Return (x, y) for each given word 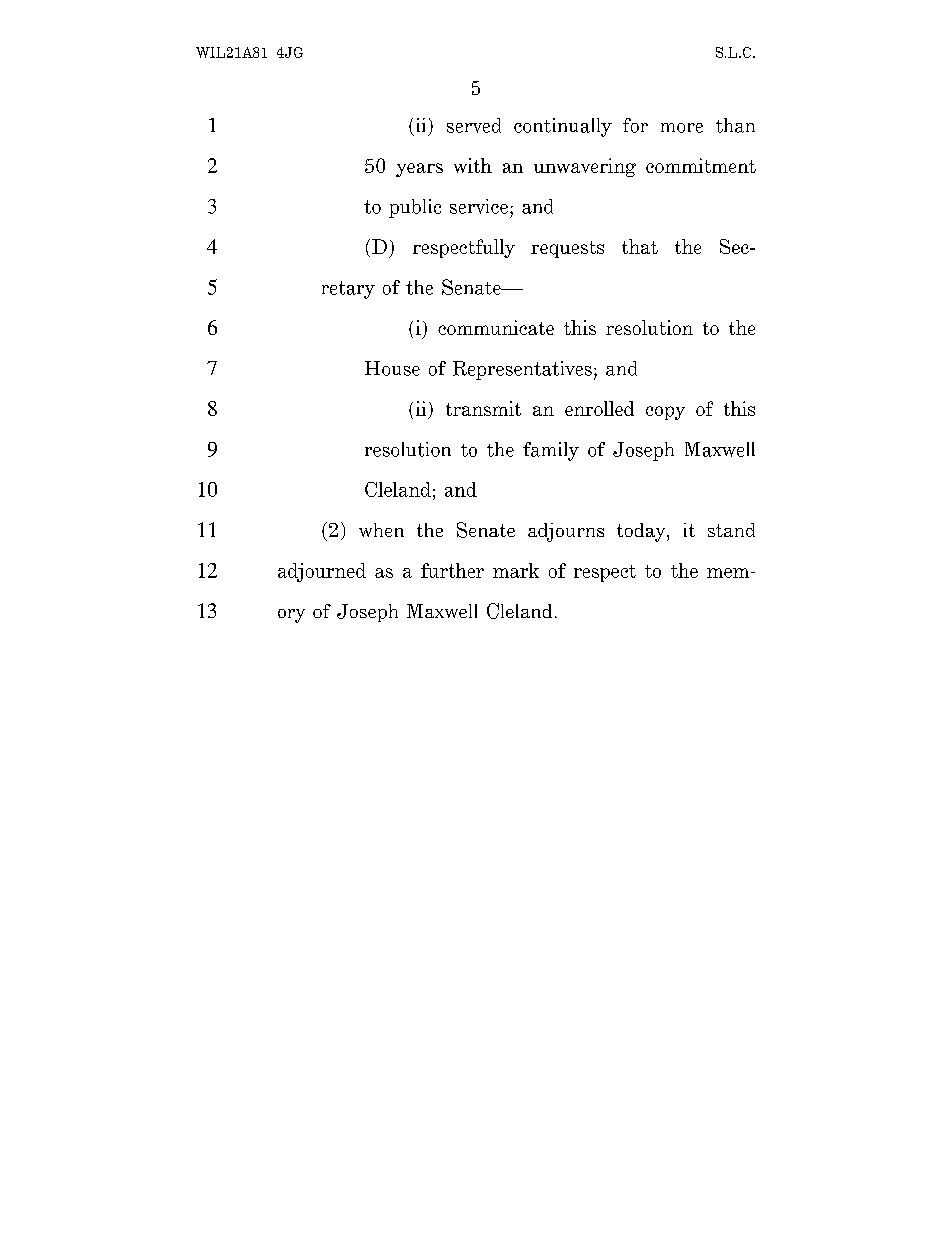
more (682, 128)
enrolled (599, 408)
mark (516, 570)
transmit (483, 408)
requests (567, 249)
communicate (496, 327)
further (452, 570)
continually (563, 127)
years (419, 170)
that (640, 246)
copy (665, 413)
